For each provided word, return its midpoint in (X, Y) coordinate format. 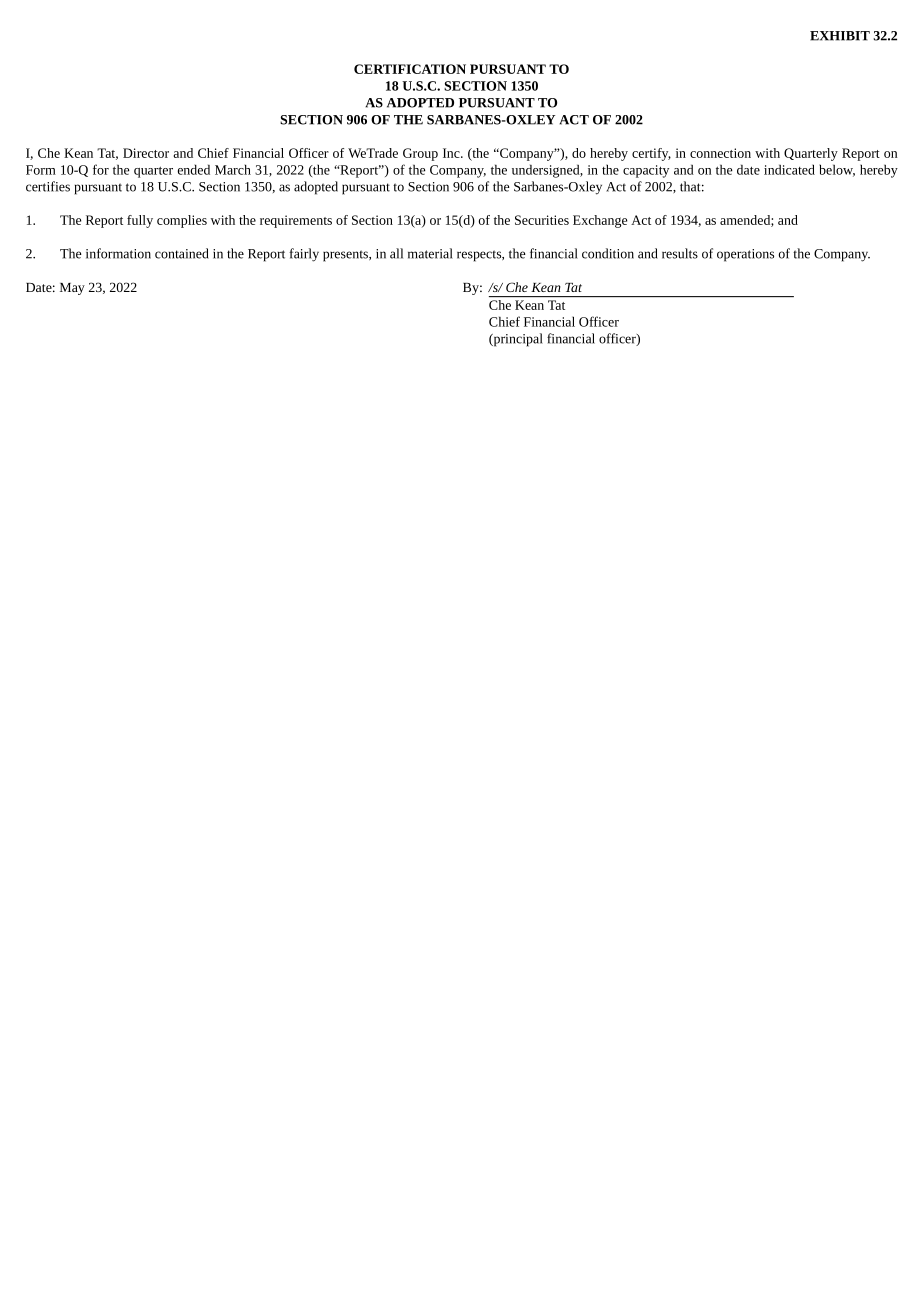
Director (146, 153)
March (233, 169)
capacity (646, 171)
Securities (542, 220)
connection (720, 153)
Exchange (600, 221)
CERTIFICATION (410, 69)
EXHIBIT (840, 36)
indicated (789, 169)
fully (140, 221)
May (72, 289)
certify (651, 154)
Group (420, 154)
